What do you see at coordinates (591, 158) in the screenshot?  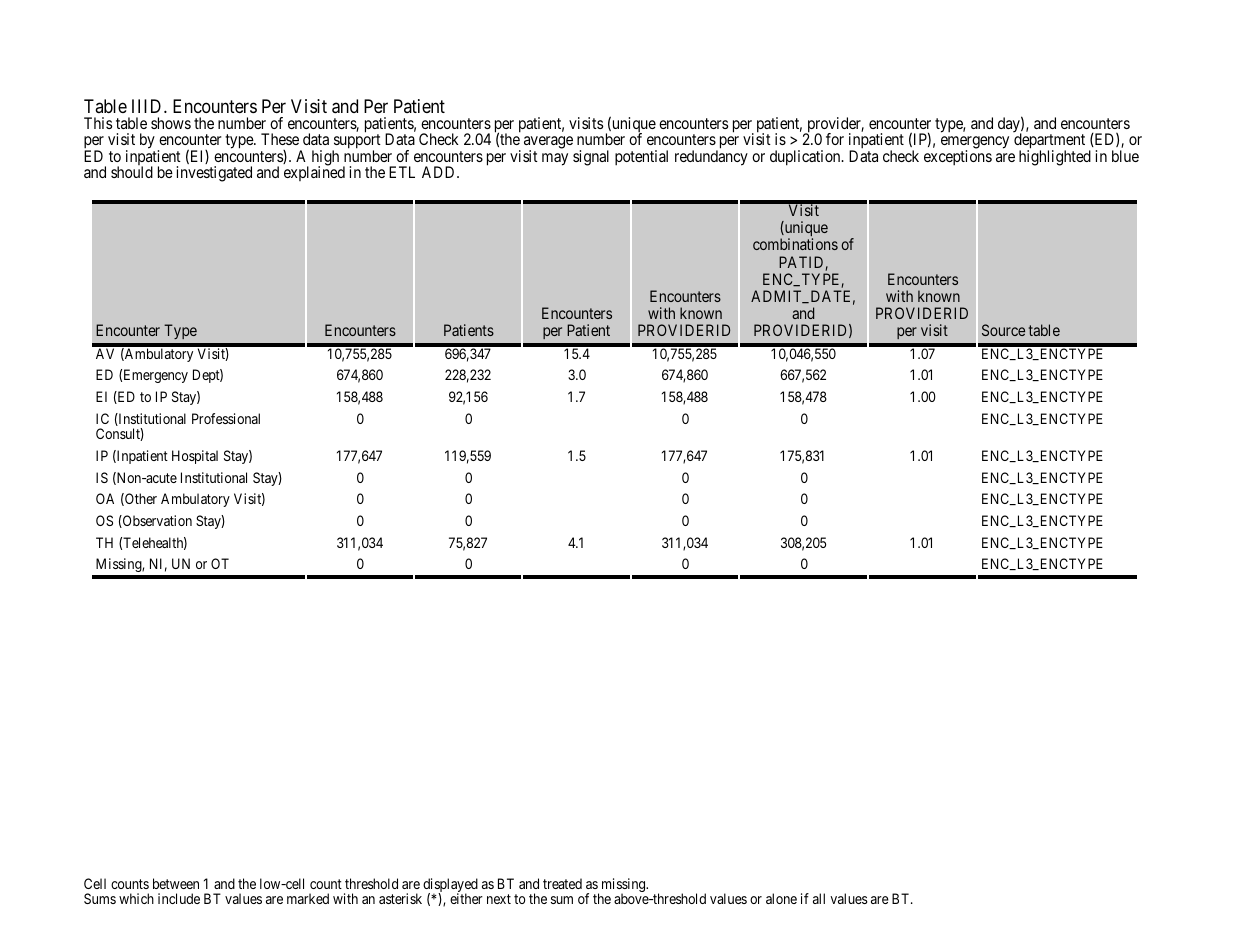 I see `signal` at bounding box center [591, 158].
